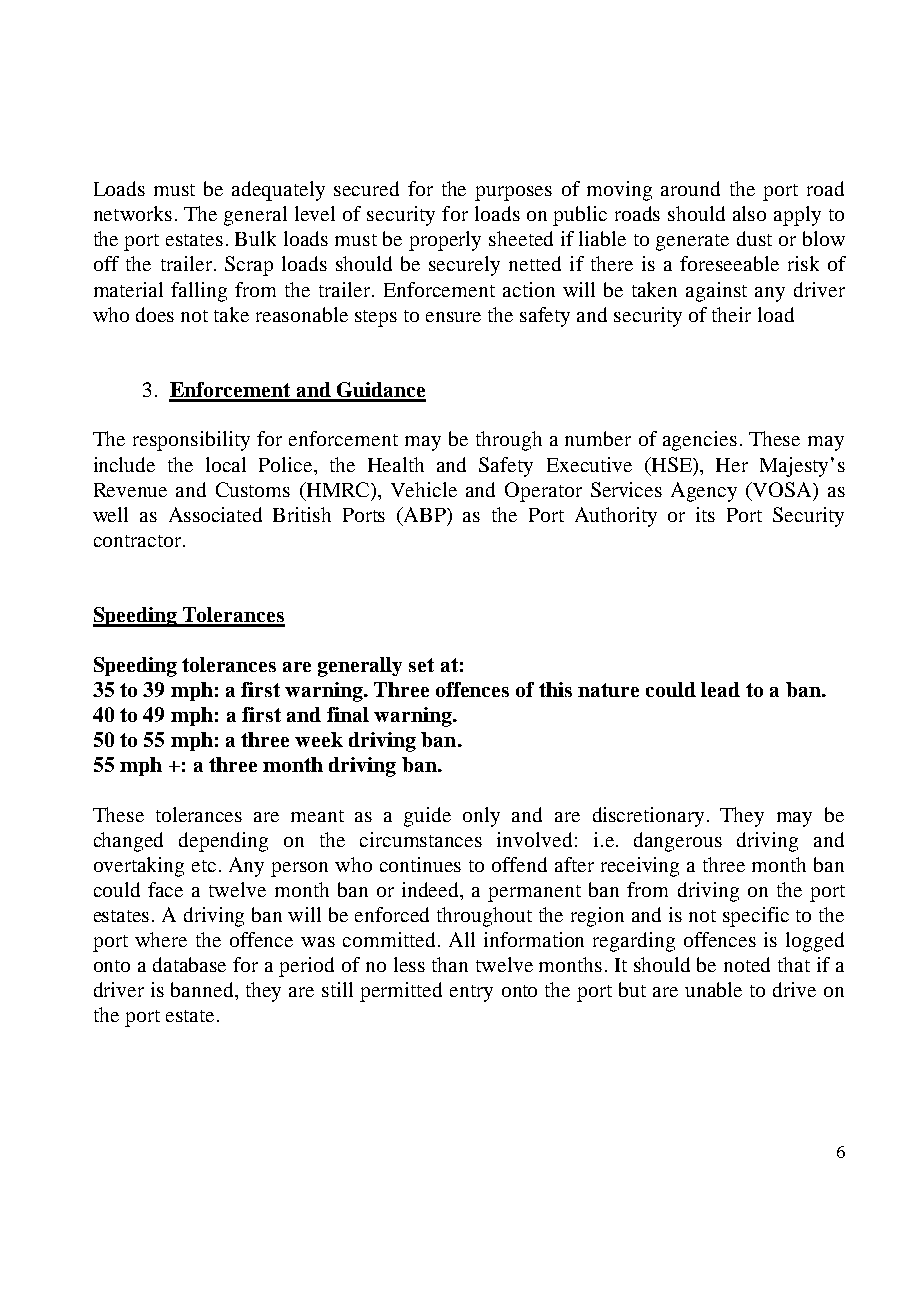 This screenshot has height=1308, width=924. Describe the element at coordinates (319, 739) in the screenshot. I see `week` at that location.
